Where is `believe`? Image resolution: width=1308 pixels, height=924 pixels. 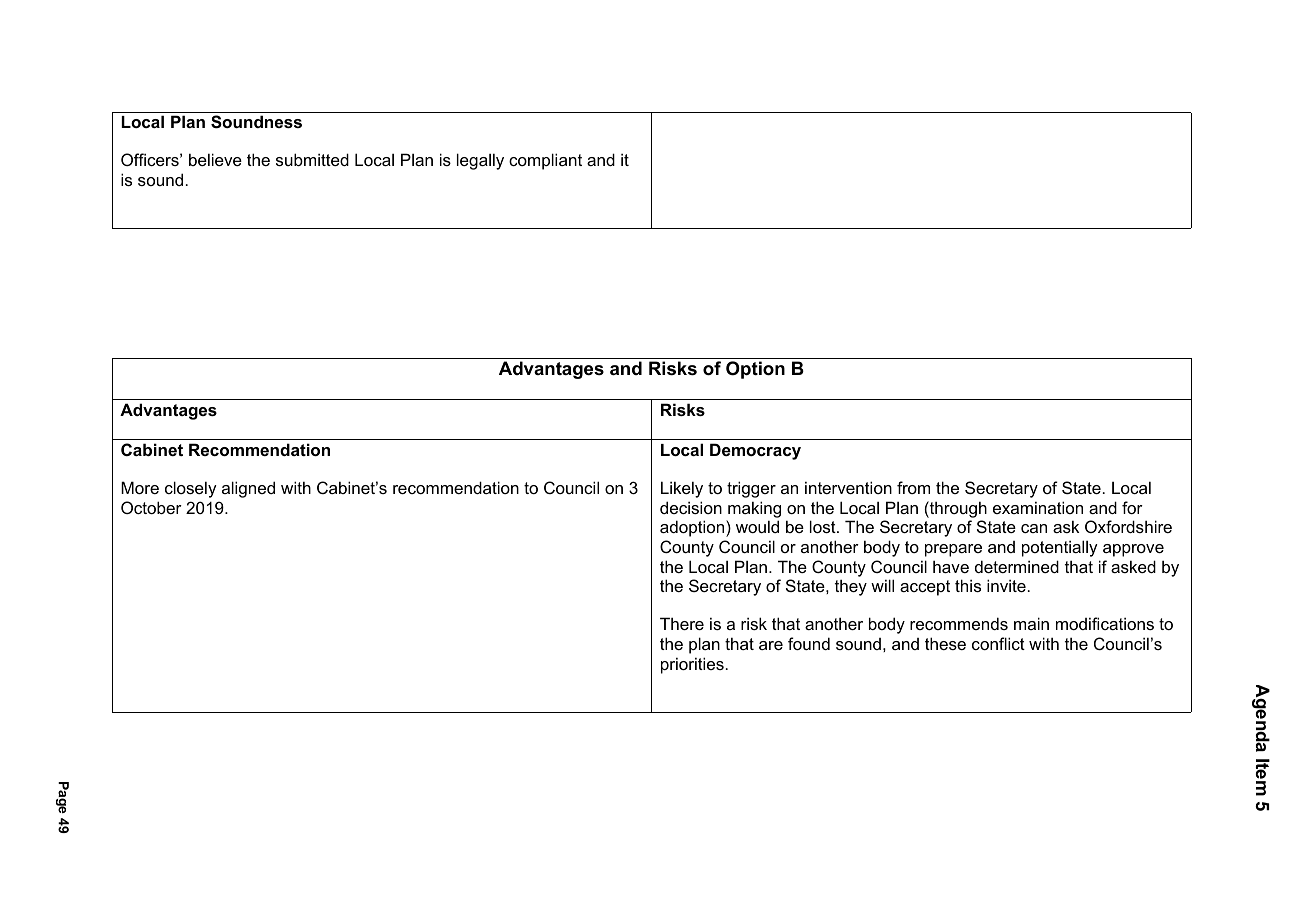
believe is located at coordinates (215, 159).
